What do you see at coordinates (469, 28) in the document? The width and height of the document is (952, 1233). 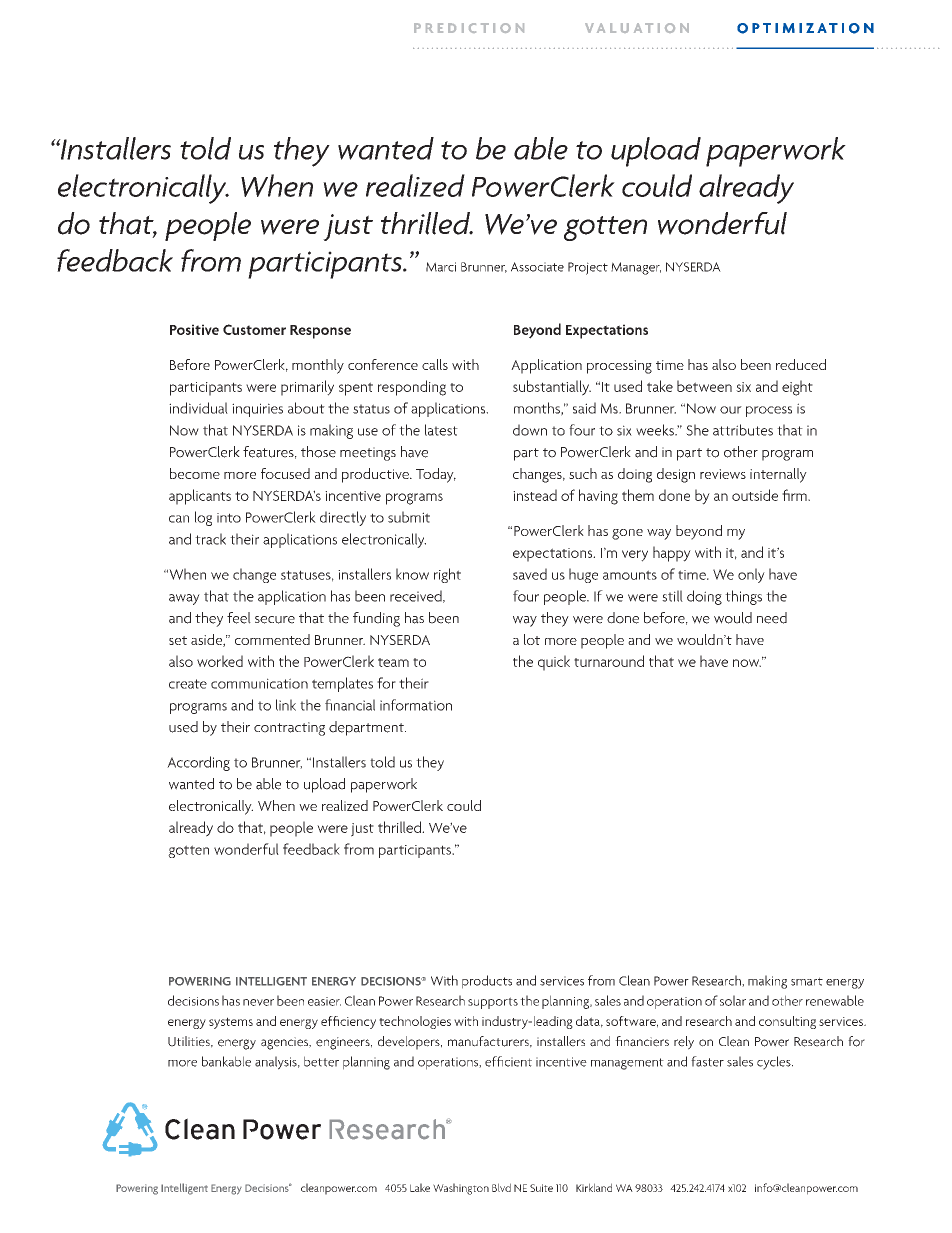 I see `PREDICTION` at bounding box center [469, 28].
